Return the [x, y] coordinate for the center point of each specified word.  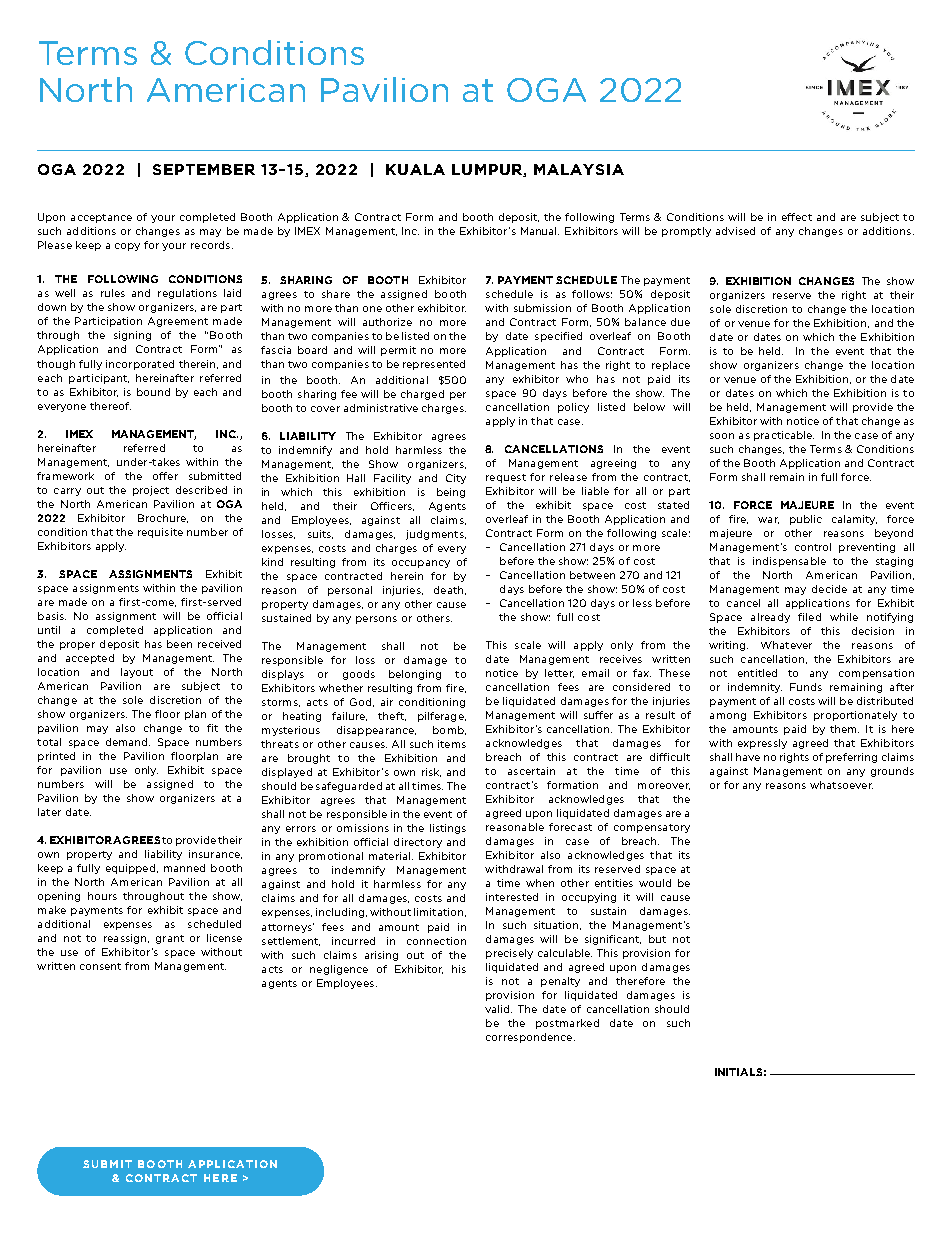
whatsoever [841, 785]
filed [809, 617]
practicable [784, 436]
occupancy [421, 564]
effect [797, 217]
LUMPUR [488, 170]
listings [448, 829]
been [179, 644]
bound [153, 392]
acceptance [101, 218]
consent [100, 966]
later [49, 812]
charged [422, 395]
